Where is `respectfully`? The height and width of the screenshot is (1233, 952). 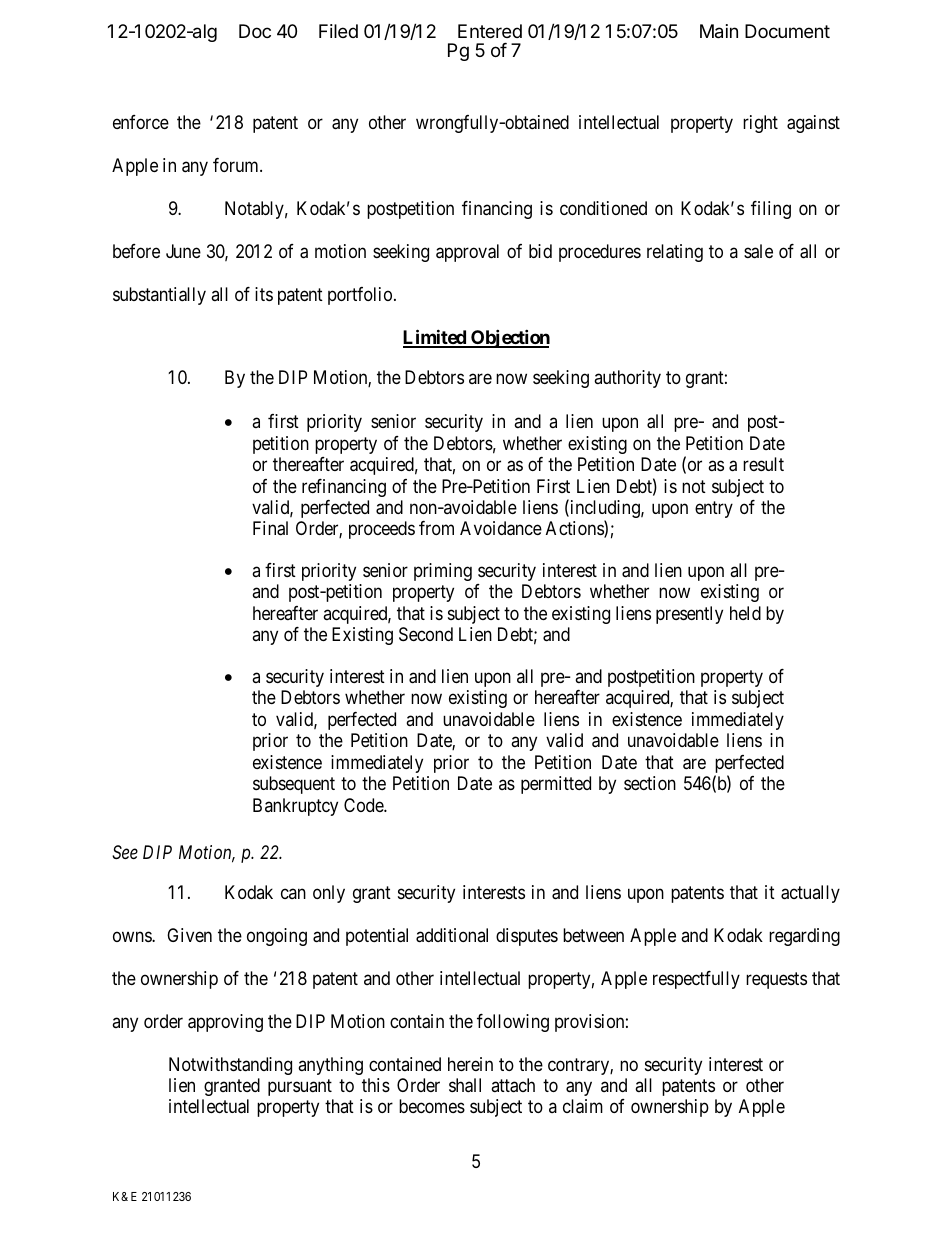
respectfully is located at coordinates (696, 980).
